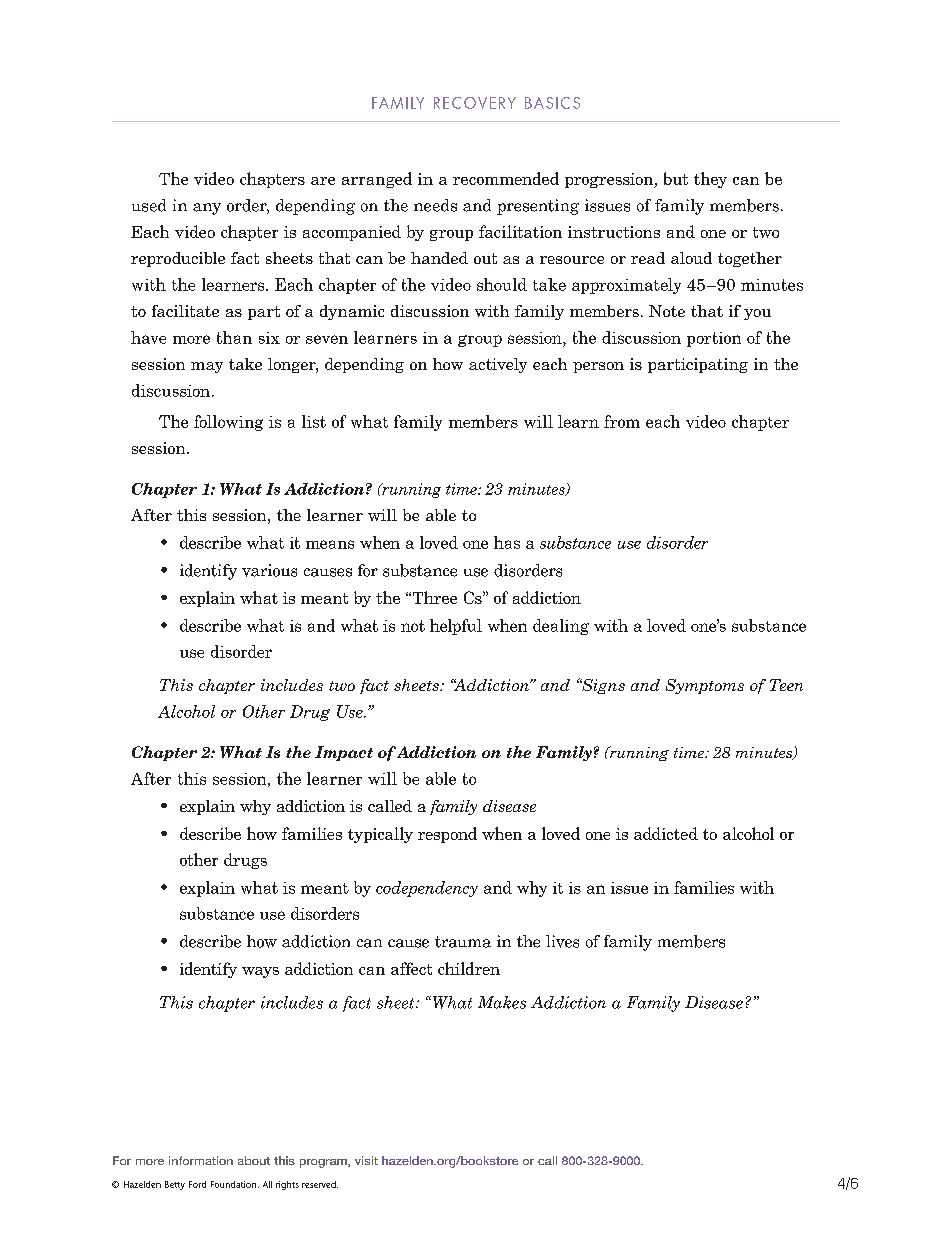  I want to click on Makes, so click(502, 1002).
